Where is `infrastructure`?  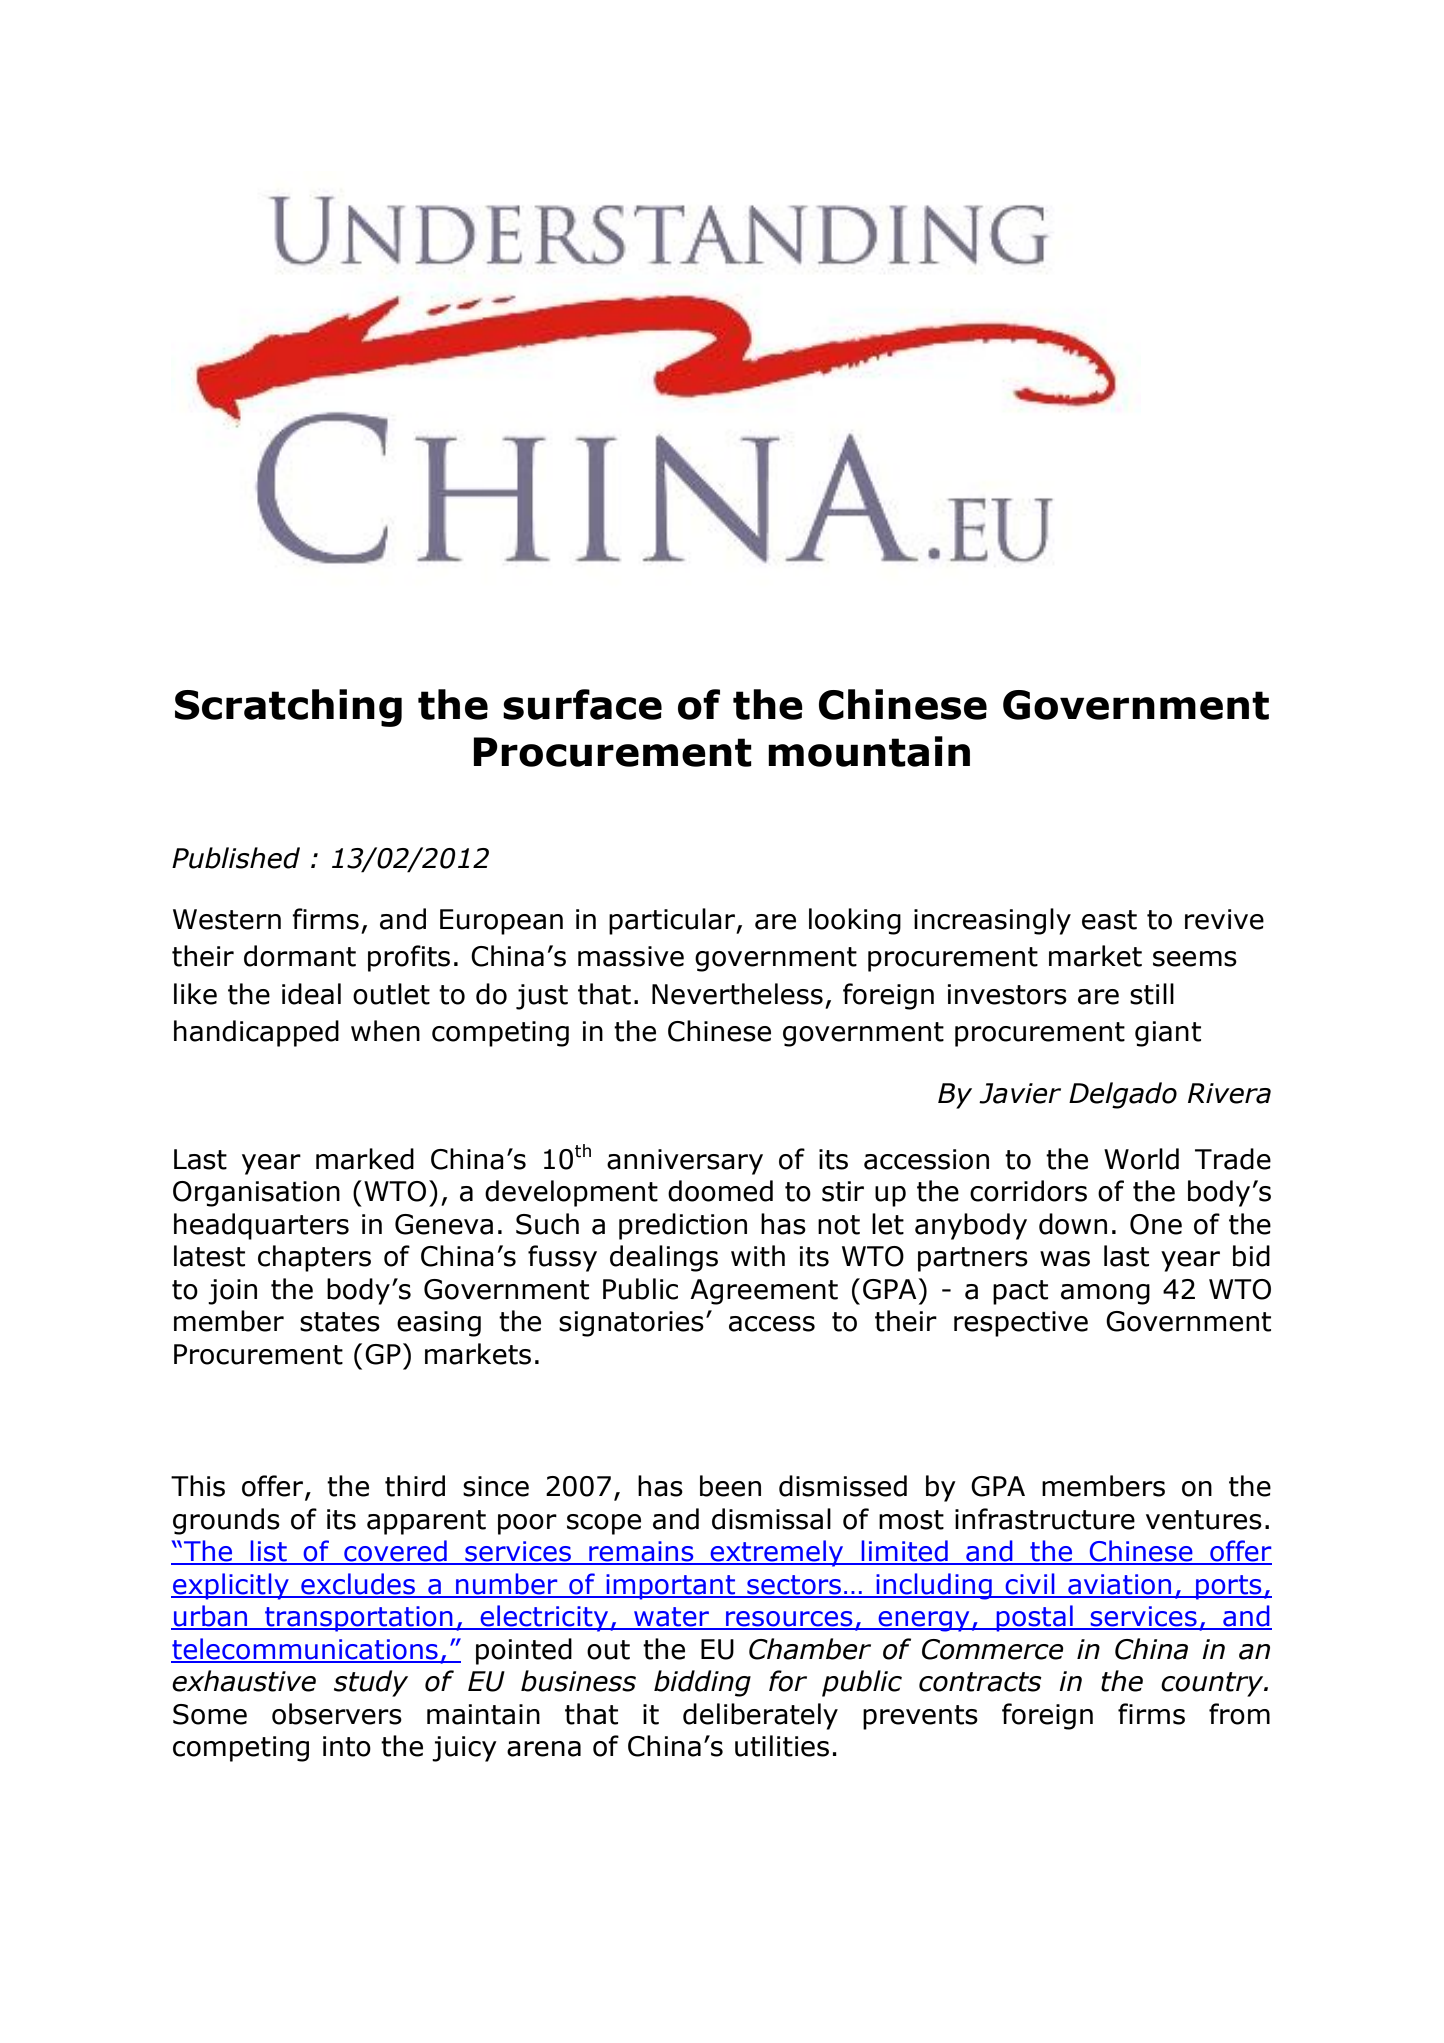 infrastructure is located at coordinates (1045, 1519).
